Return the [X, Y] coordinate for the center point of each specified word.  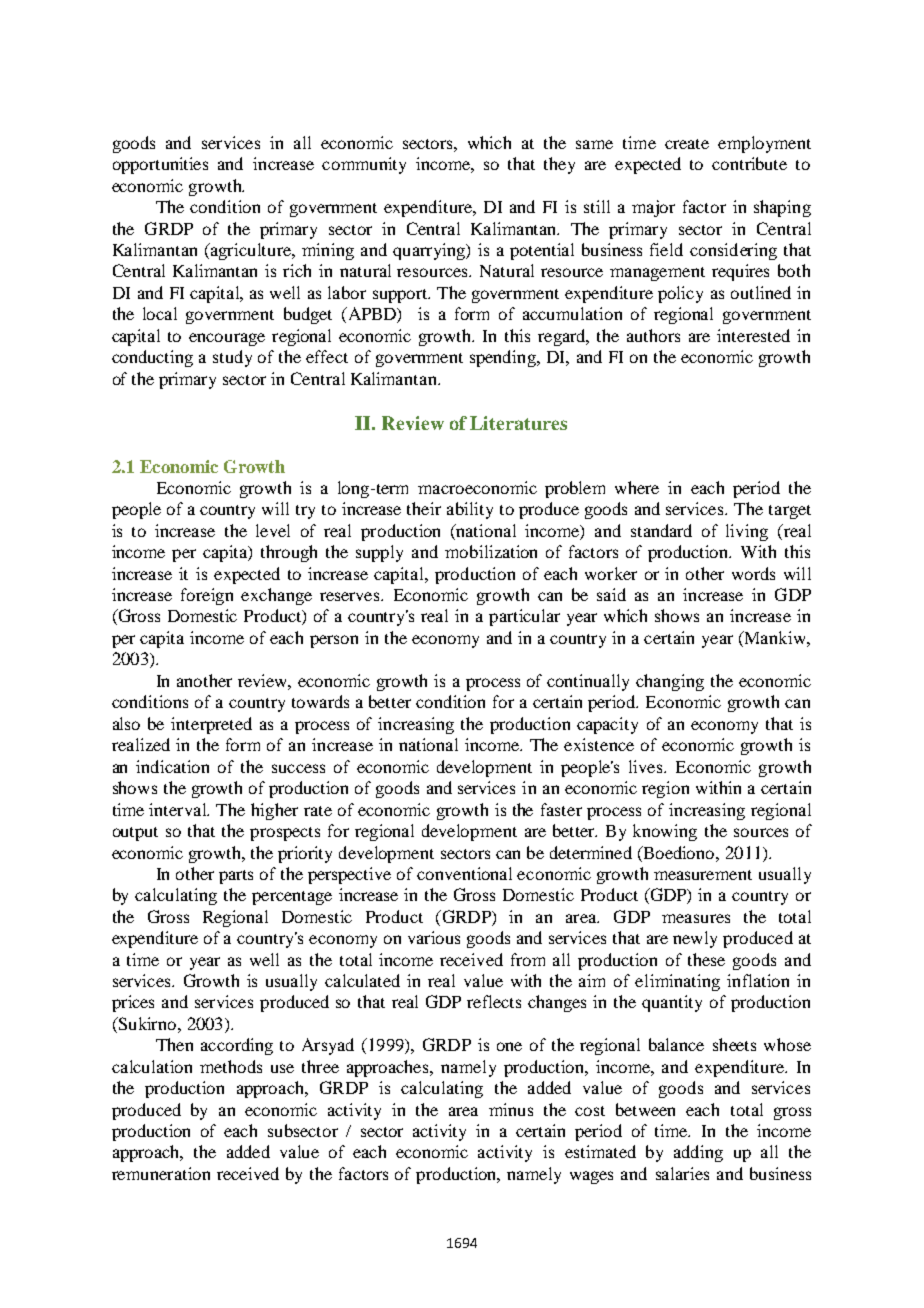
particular [524, 617]
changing [670, 682]
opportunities [160, 165]
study [232, 358]
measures [696, 918]
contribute [749, 163]
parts [236, 877]
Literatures [518, 423]
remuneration [161, 1173]
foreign [207, 596]
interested [753, 335]
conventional [464, 873]
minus [511, 1109]
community [364, 165]
